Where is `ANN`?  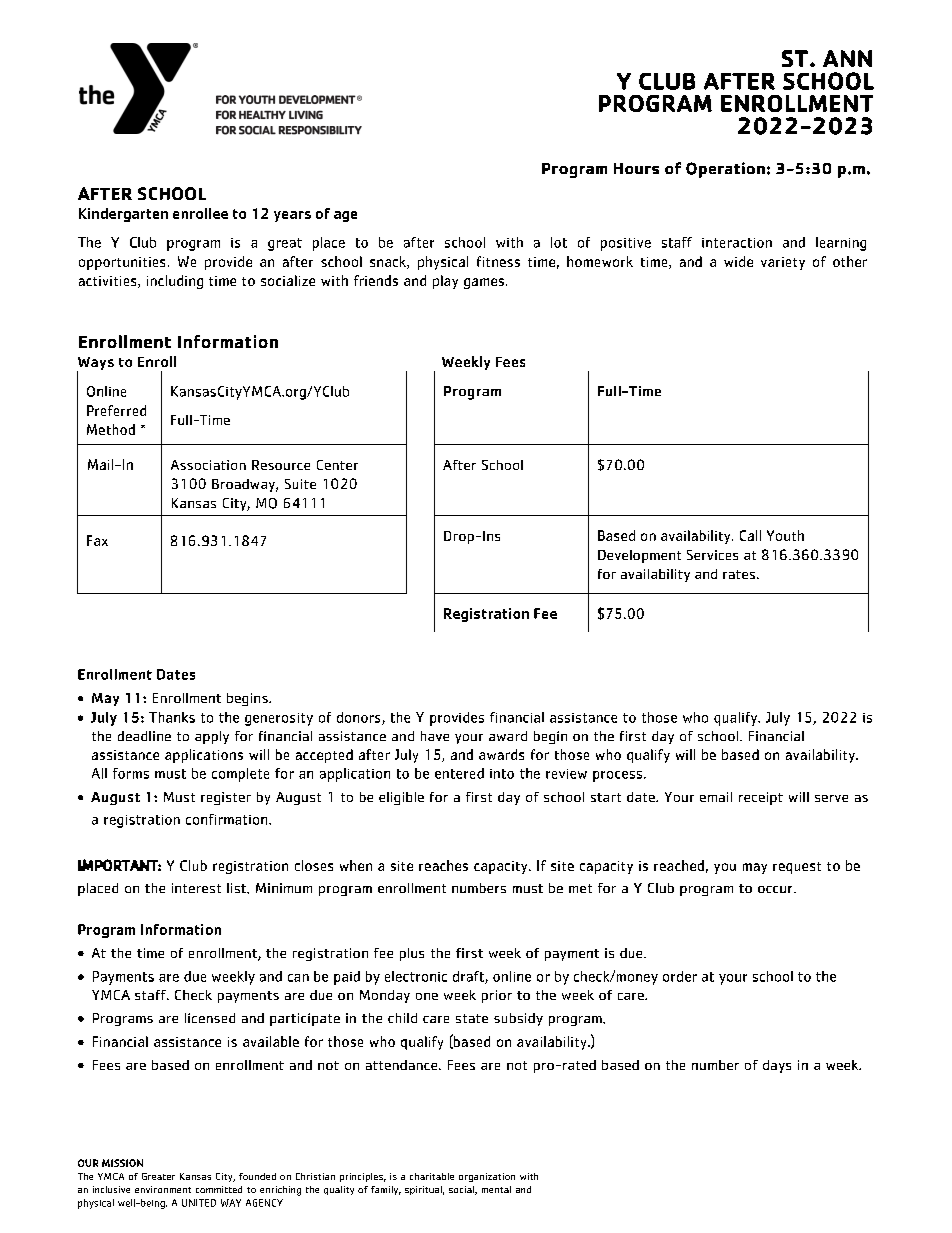
ANN is located at coordinates (847, 58).
